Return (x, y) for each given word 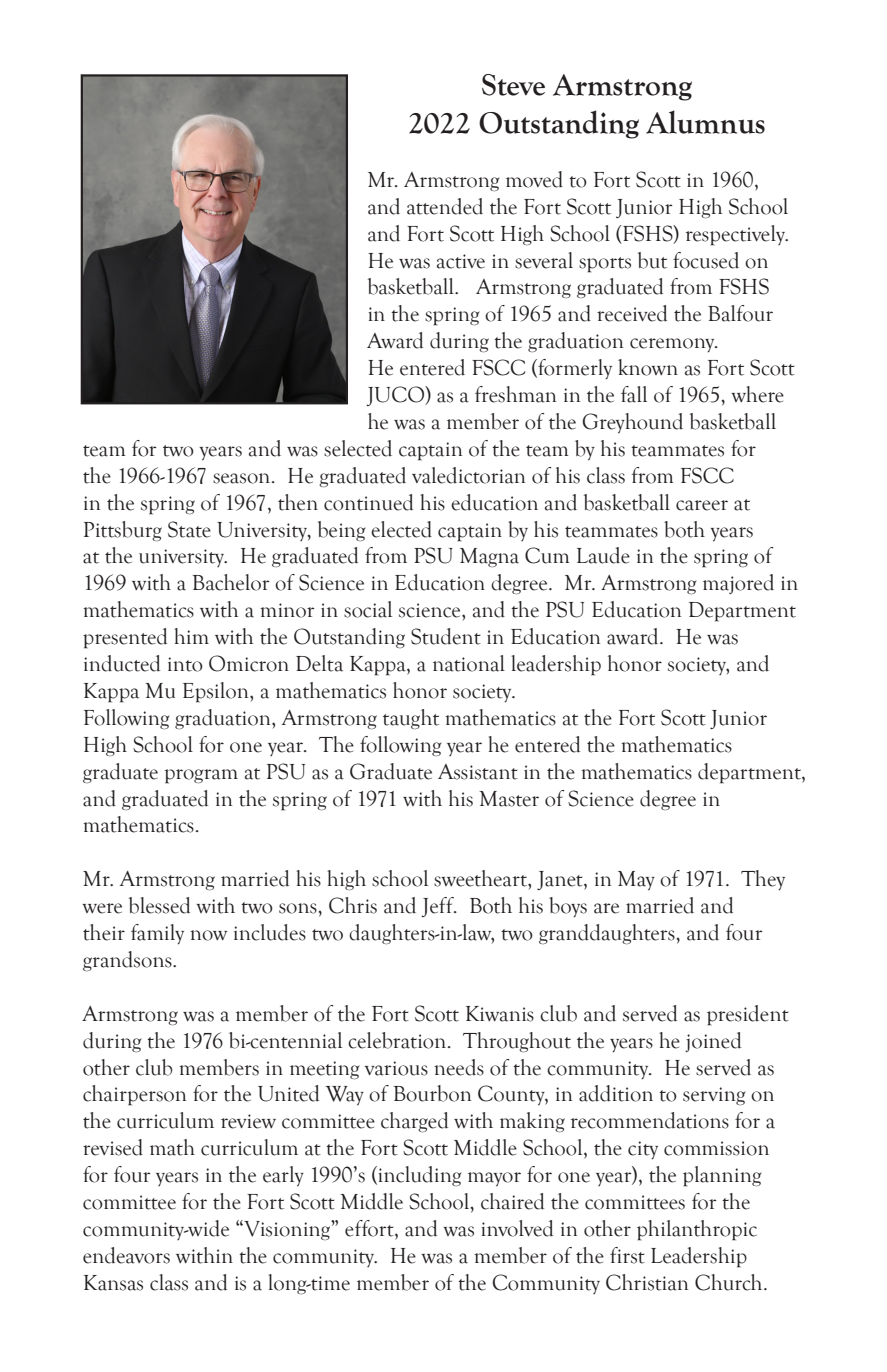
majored (738, 584)
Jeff (438, 907)
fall (634, 394)
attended (445, 206)
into (185, 664)
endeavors (126, 1255)
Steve (513, 85)
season (243, 478)
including (418, 1176)
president (748, 1015)
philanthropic (697, 1230)
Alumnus (705, 122)
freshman (515, 394)
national (469, 663)
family (157, 934)
